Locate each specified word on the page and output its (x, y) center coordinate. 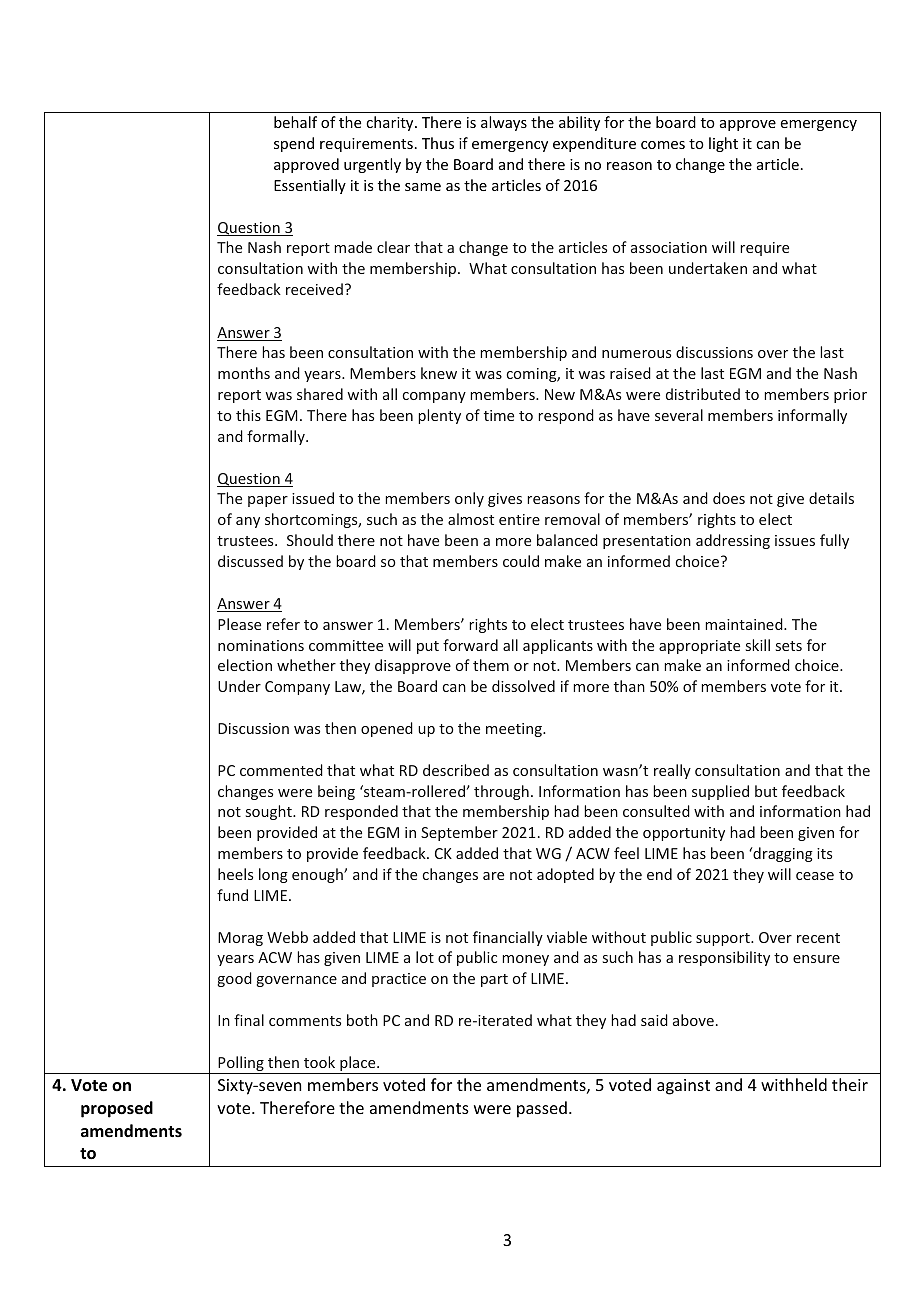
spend (294, 144)
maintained (745, 624)
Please (239, 624)
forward (470, 645)
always (504, 123)
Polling (241, 1065)
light (723, 144)
